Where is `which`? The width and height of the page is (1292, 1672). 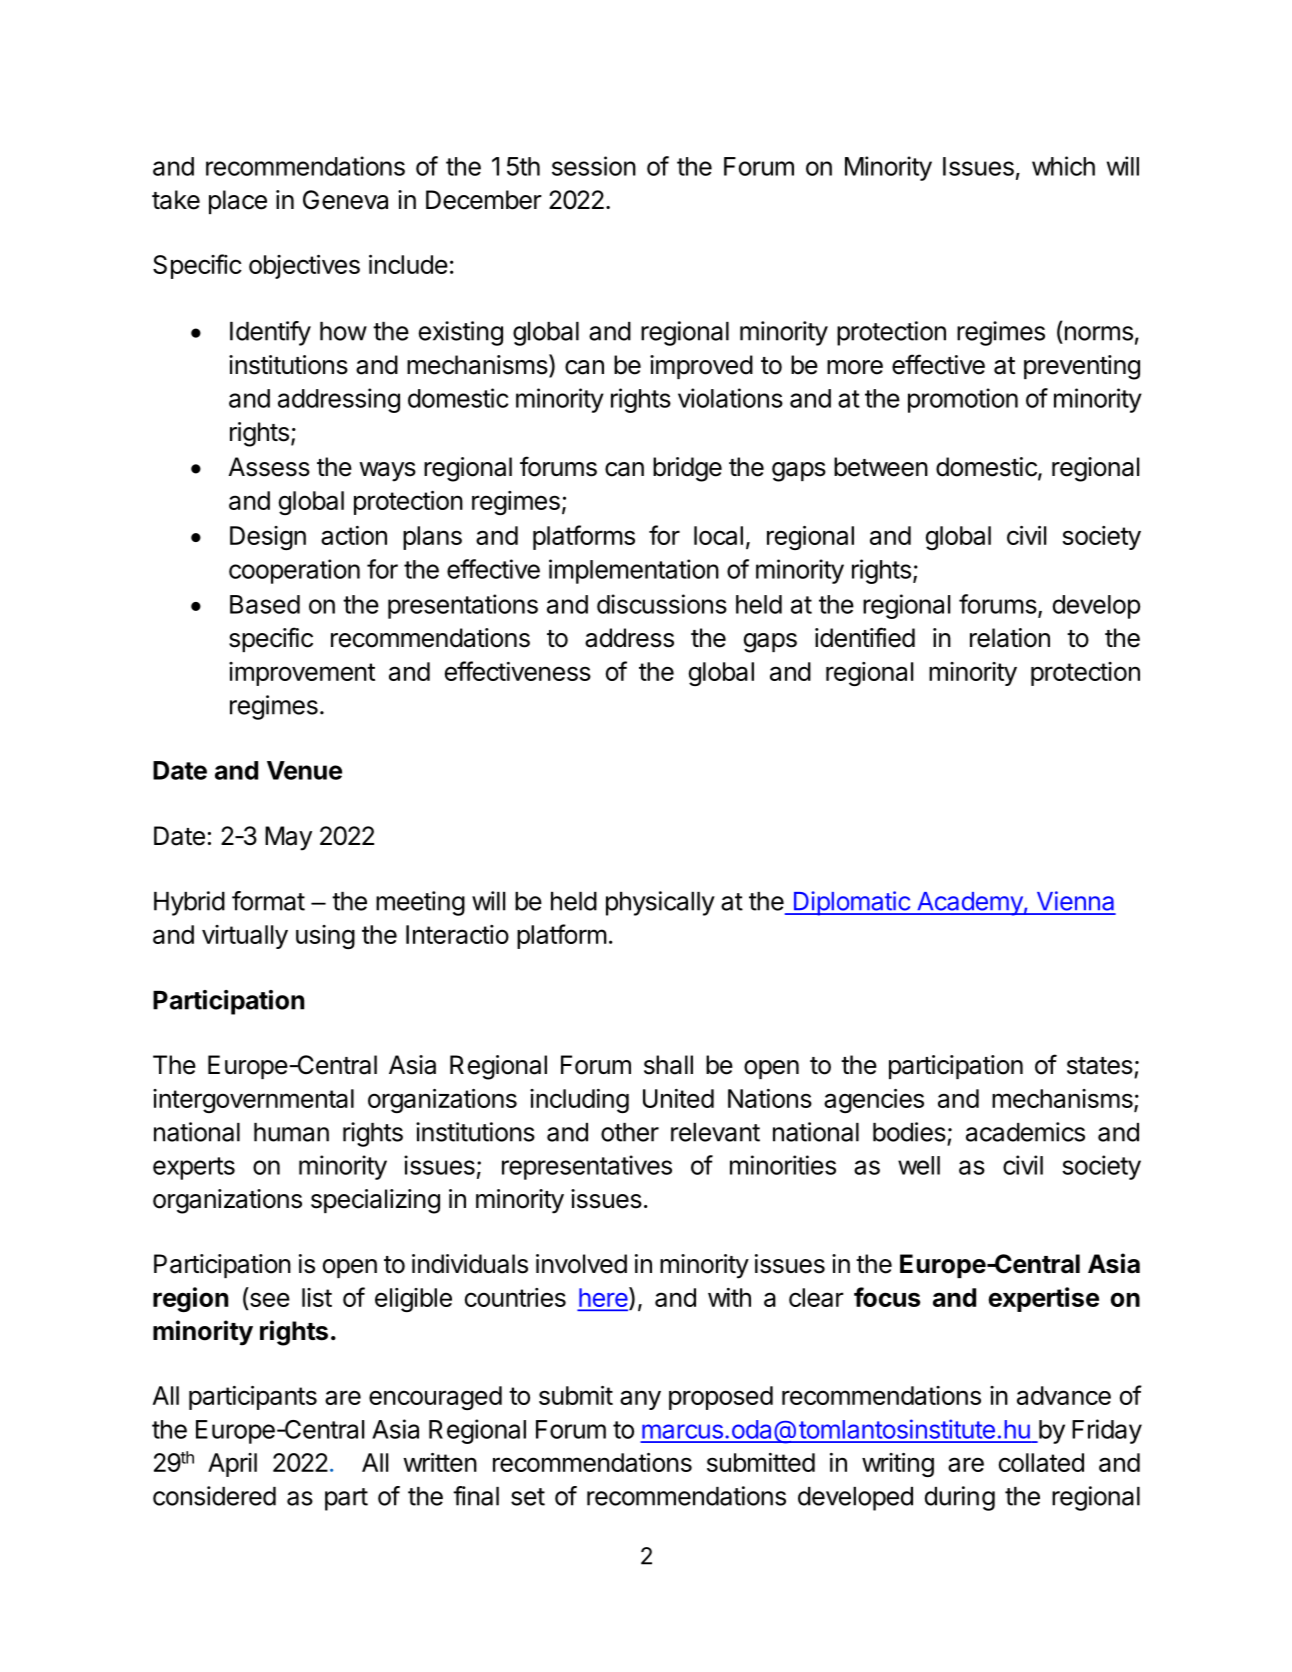
which is located at coordinates (1063, 166).
